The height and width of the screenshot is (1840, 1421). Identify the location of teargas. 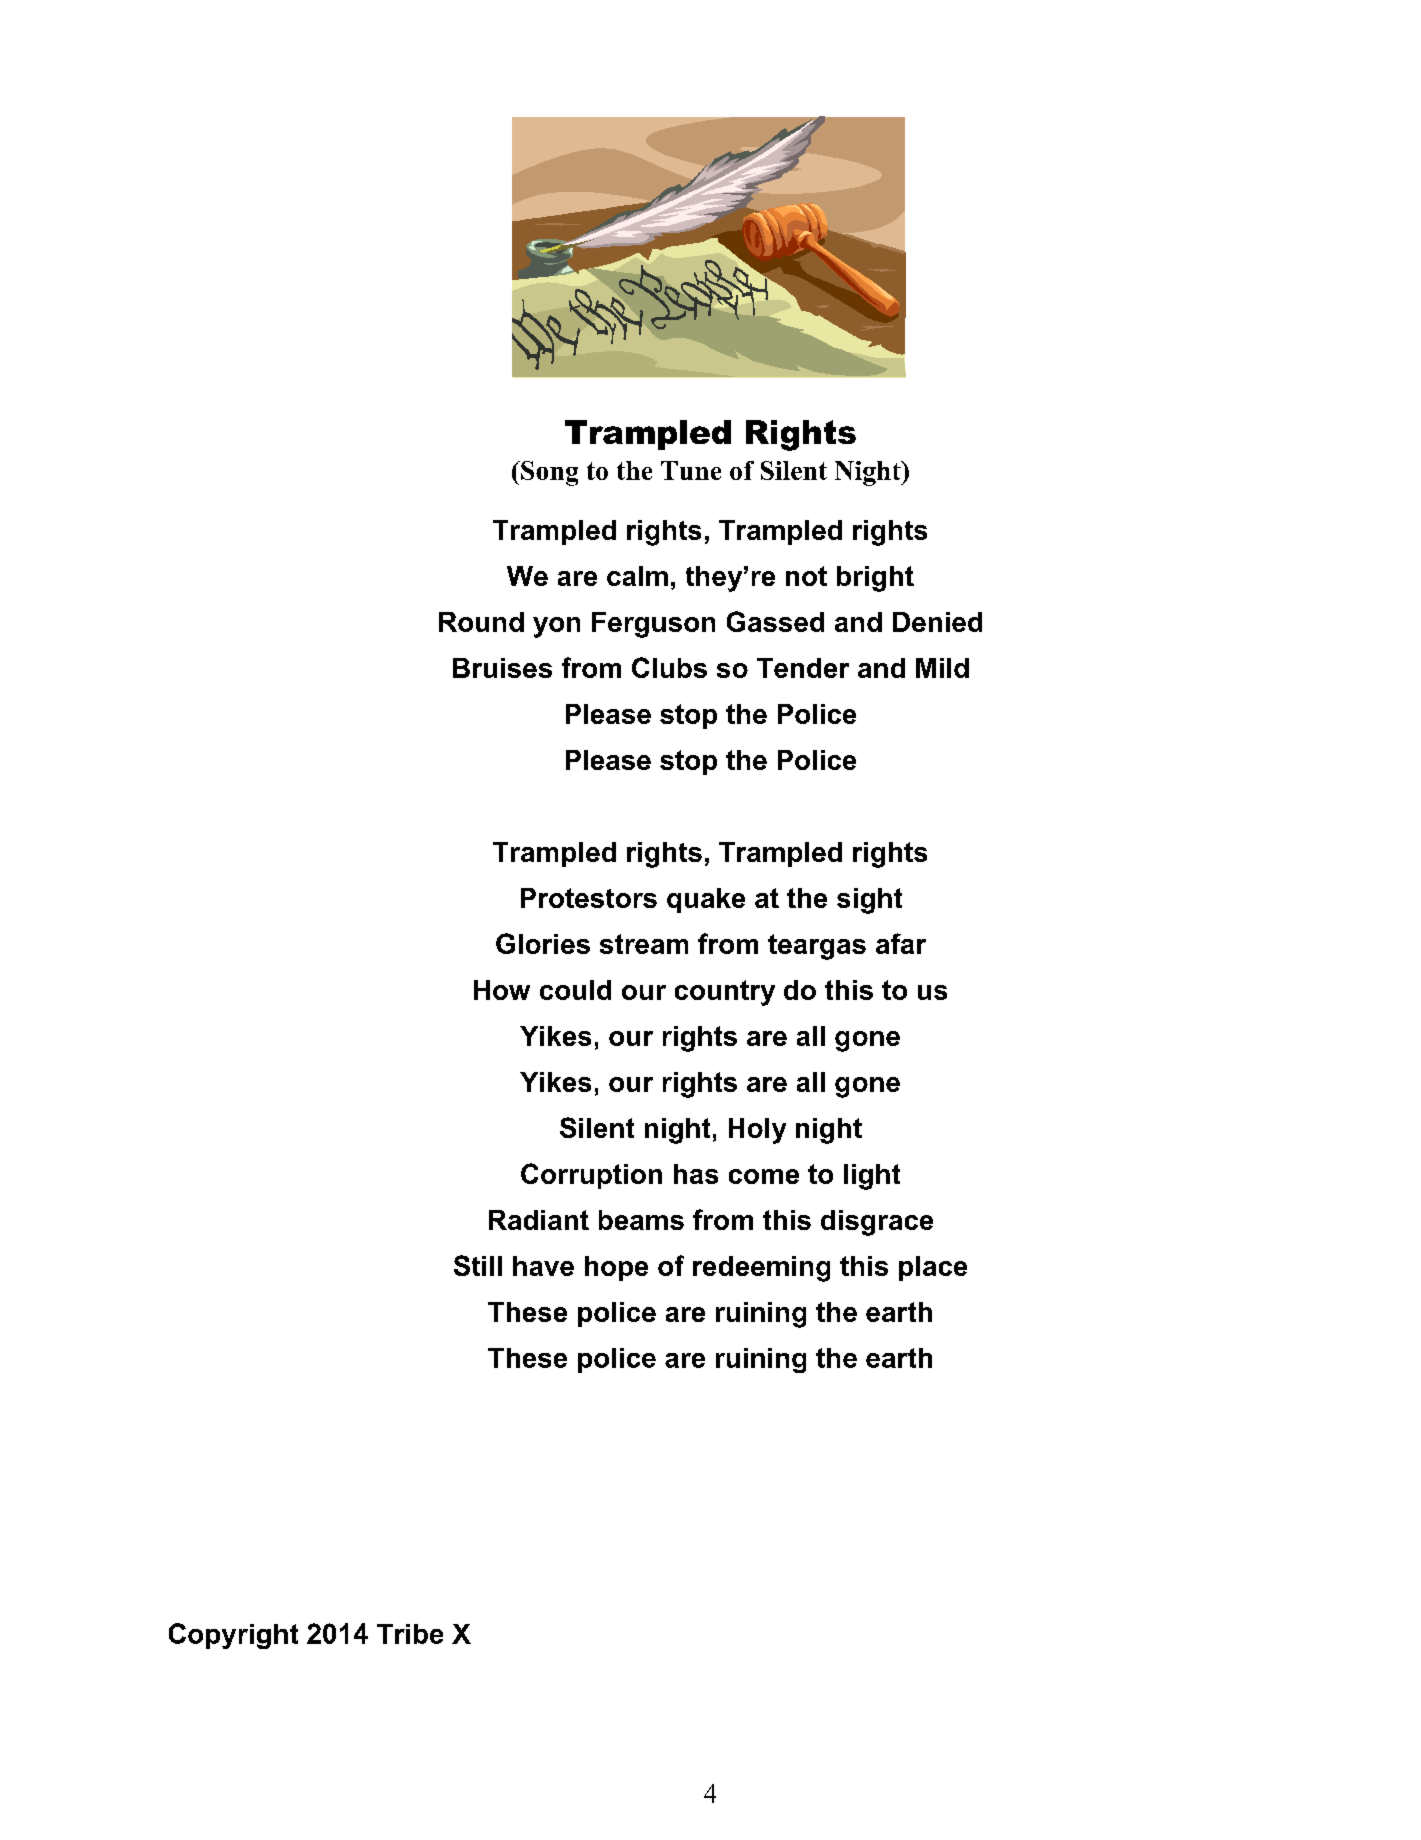
(817, 947).
